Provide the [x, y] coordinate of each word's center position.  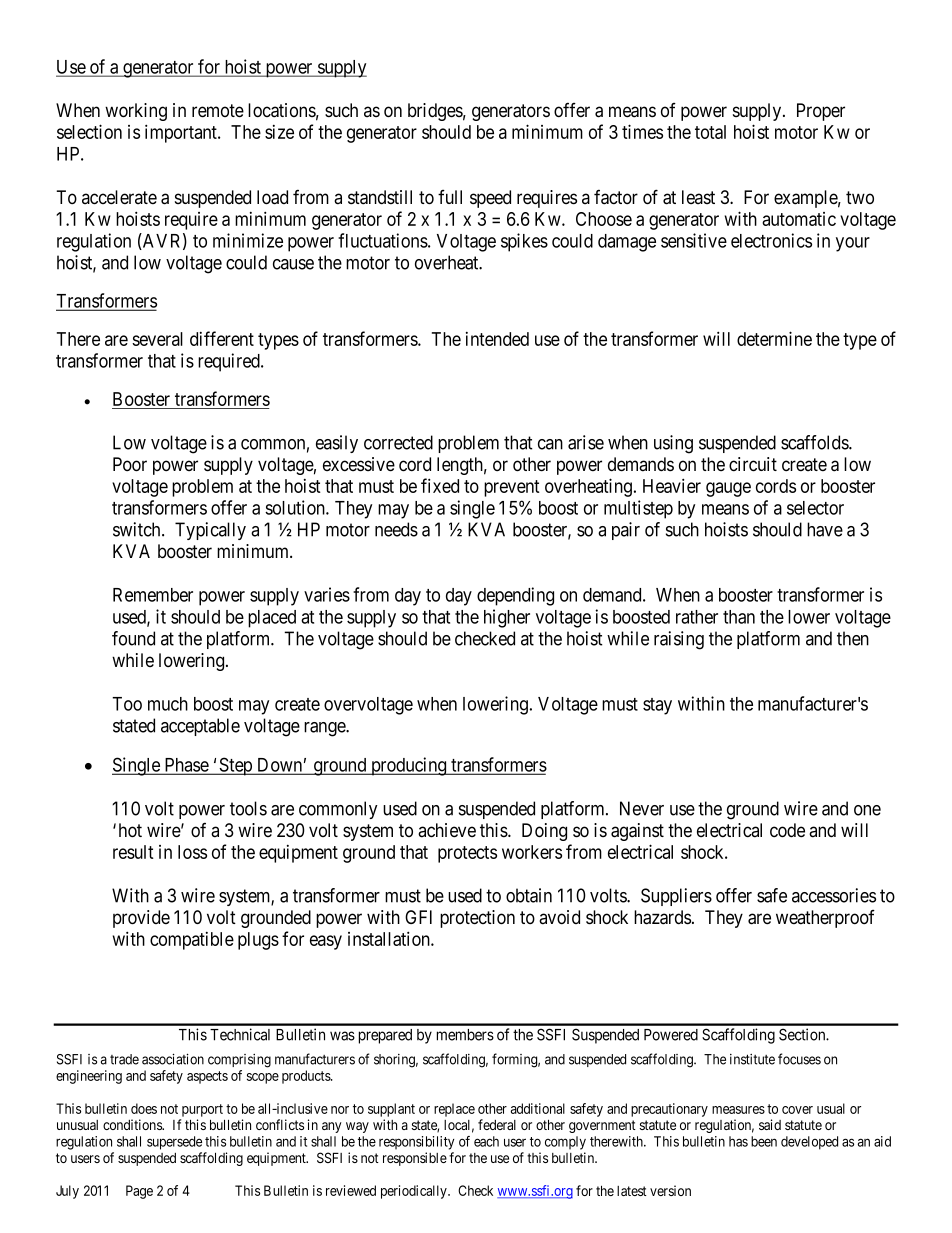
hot [130, 830]
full [450, 197]
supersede [174, 1143]
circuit [753, 464]
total [710, 132]
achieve [447, 830]
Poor [130, 464]
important [182, 133]
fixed [440, 485]
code [787, 830]
